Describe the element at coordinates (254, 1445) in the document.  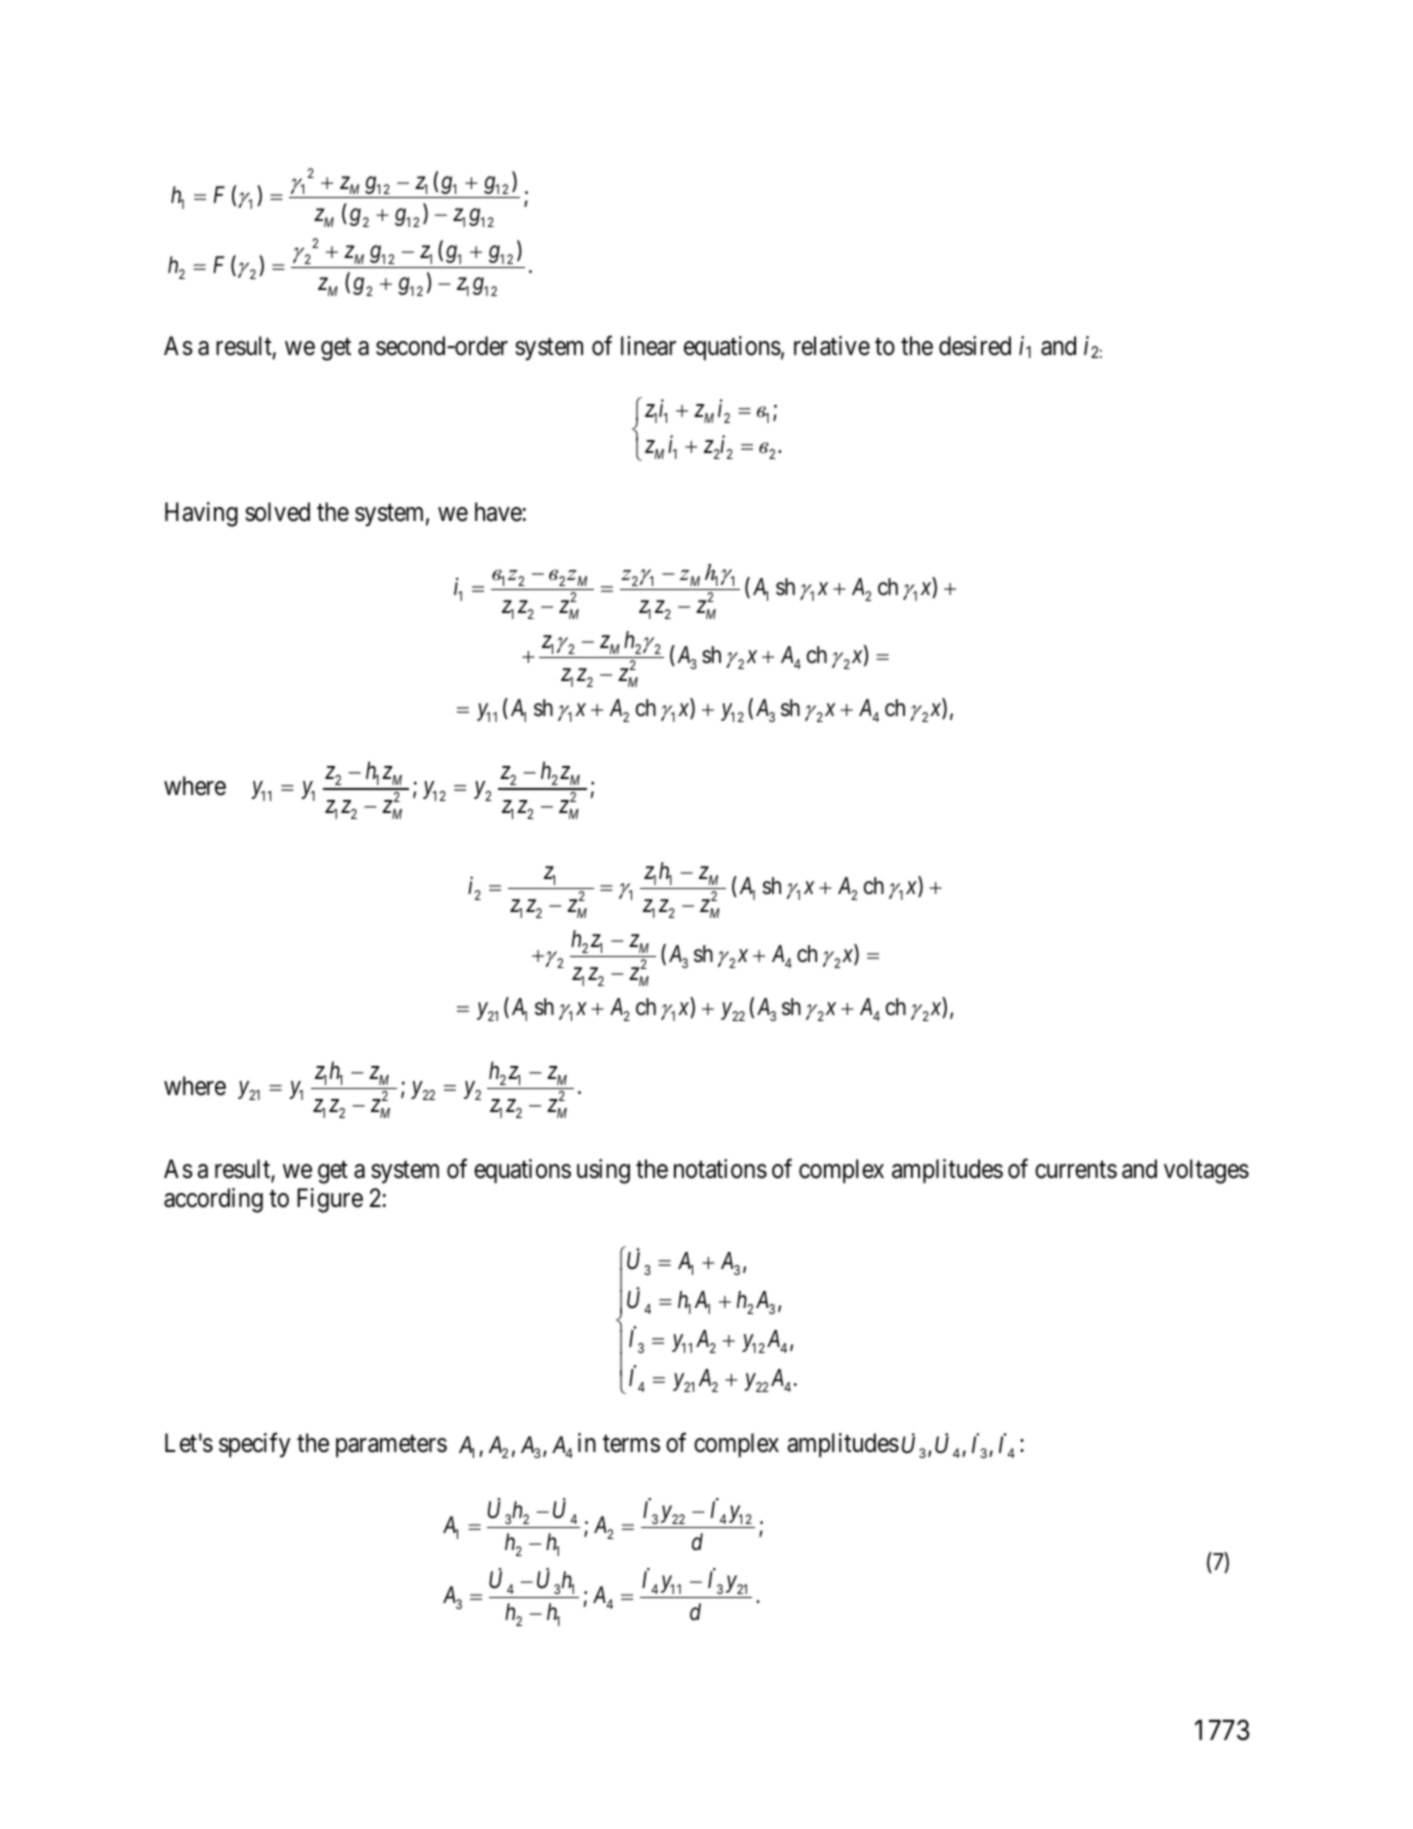
I see `specify` at that location.
